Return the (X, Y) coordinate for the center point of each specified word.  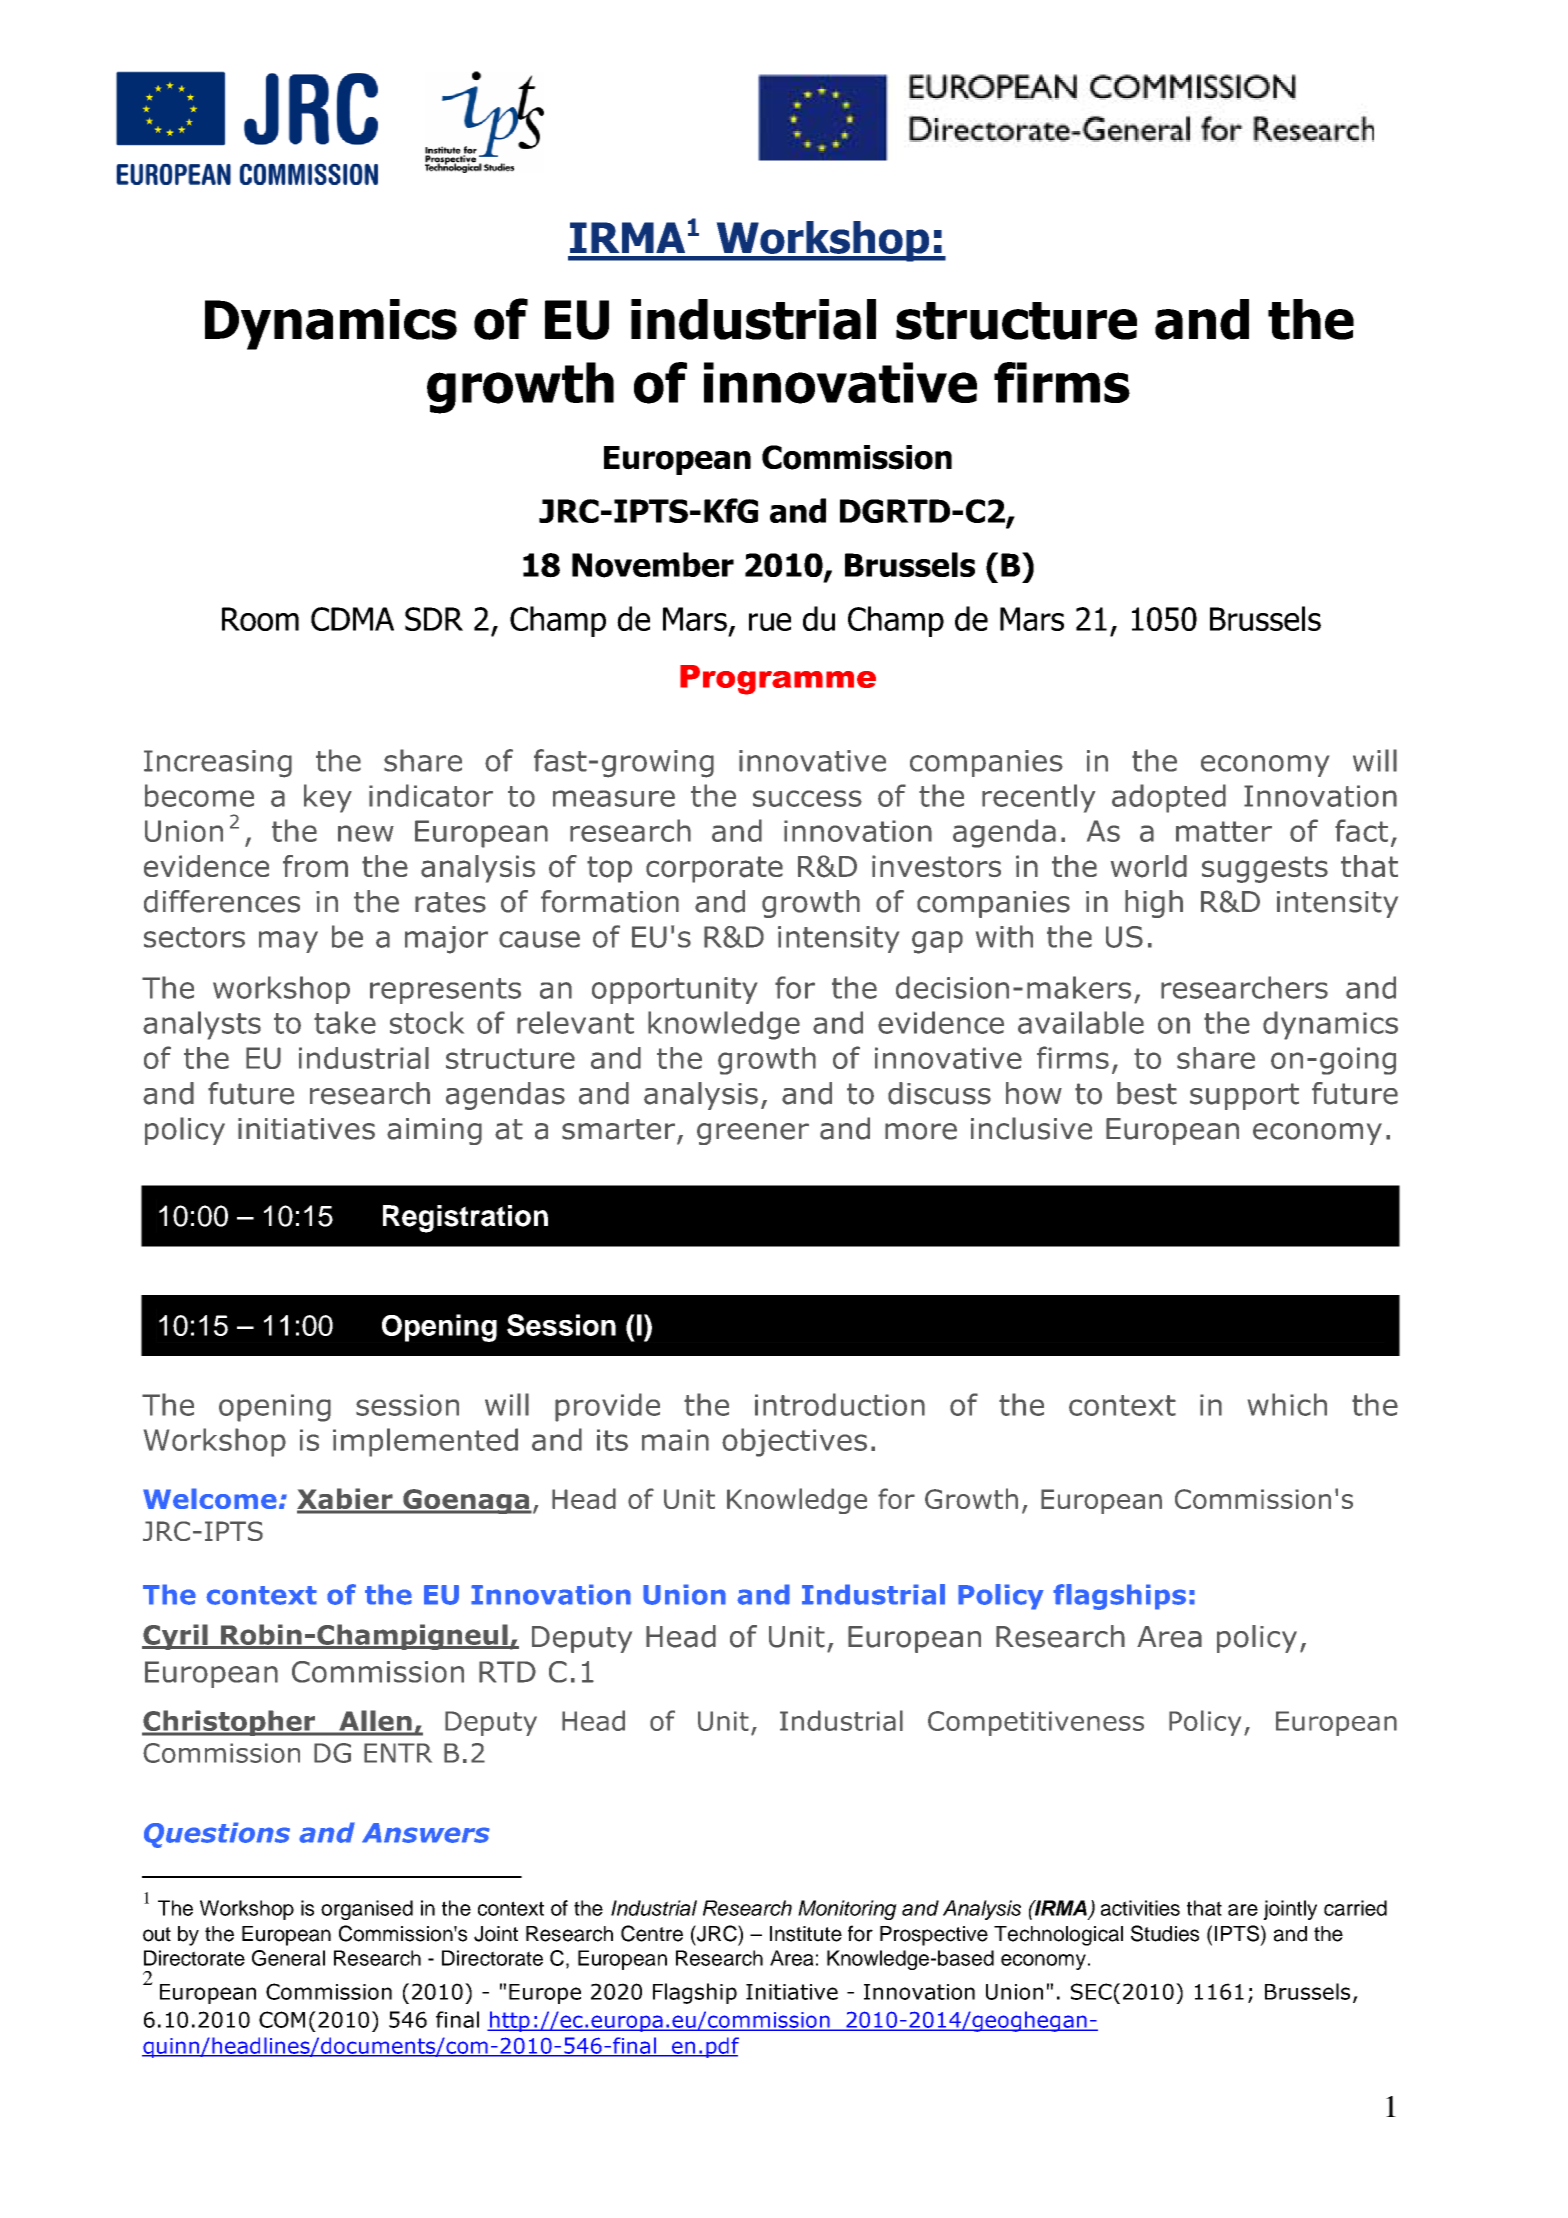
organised (367, 1910)
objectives (794, 1442)
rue (770, 622)
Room (260, 619)
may (288, 942)
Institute (806, 1934)
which (1287, 1404)
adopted (1169, 798)
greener (753, 1134)
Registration (465, 1219)
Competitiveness (1036, 1723)
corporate (714, 869)
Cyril (176, 1637)
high (1154, 904)
